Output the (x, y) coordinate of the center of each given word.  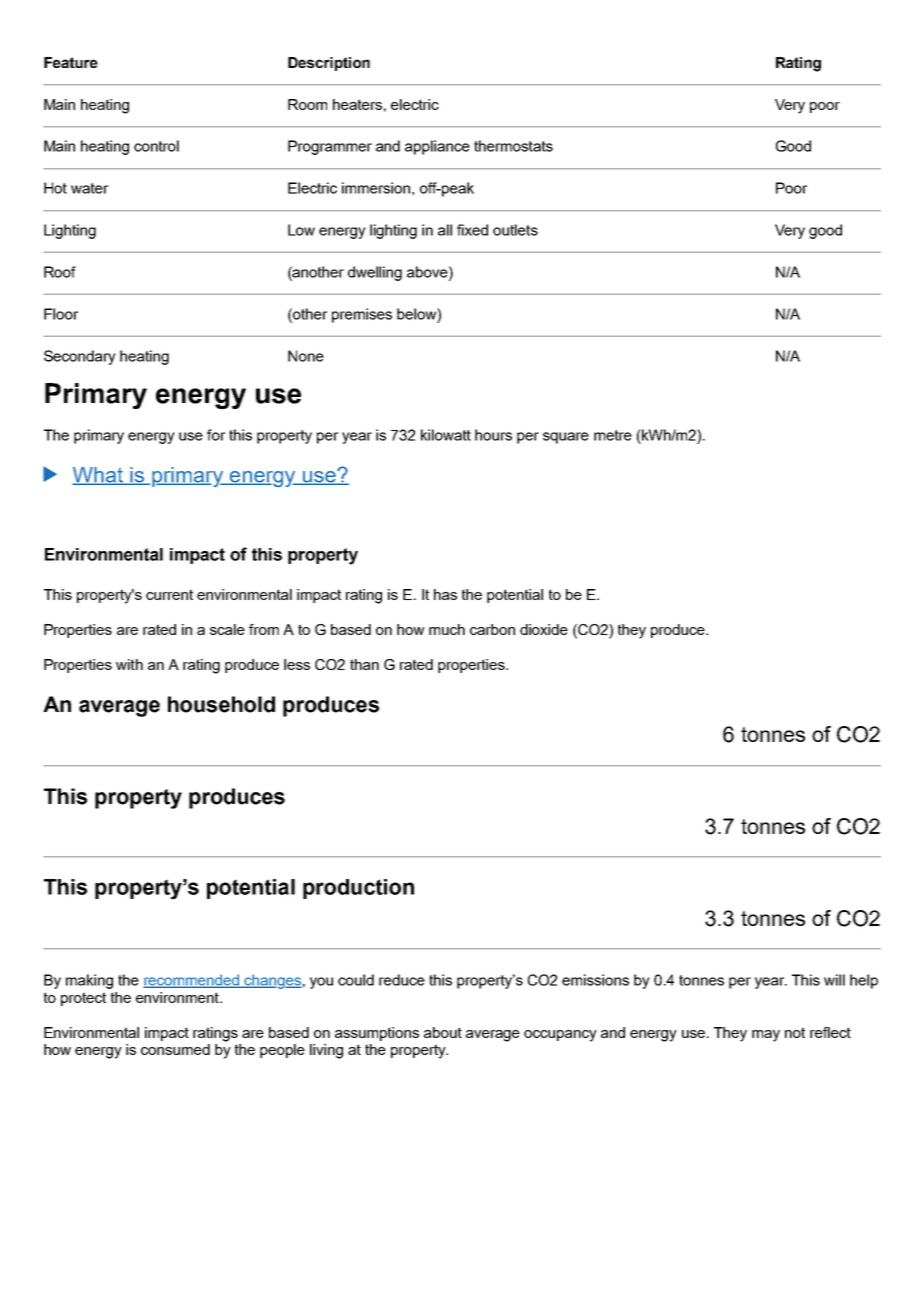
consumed (175, 1049)
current (169, 594)
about (443, 1032)
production (358, 889)
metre (613, 435)
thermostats (513, 146)
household (221, 704)
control (156, 146)
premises (362, 315)
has (445, 594)
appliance (437, 147)
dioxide (544, 629)
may (766, 1036)
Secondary (80, 357)
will (834, 980)
